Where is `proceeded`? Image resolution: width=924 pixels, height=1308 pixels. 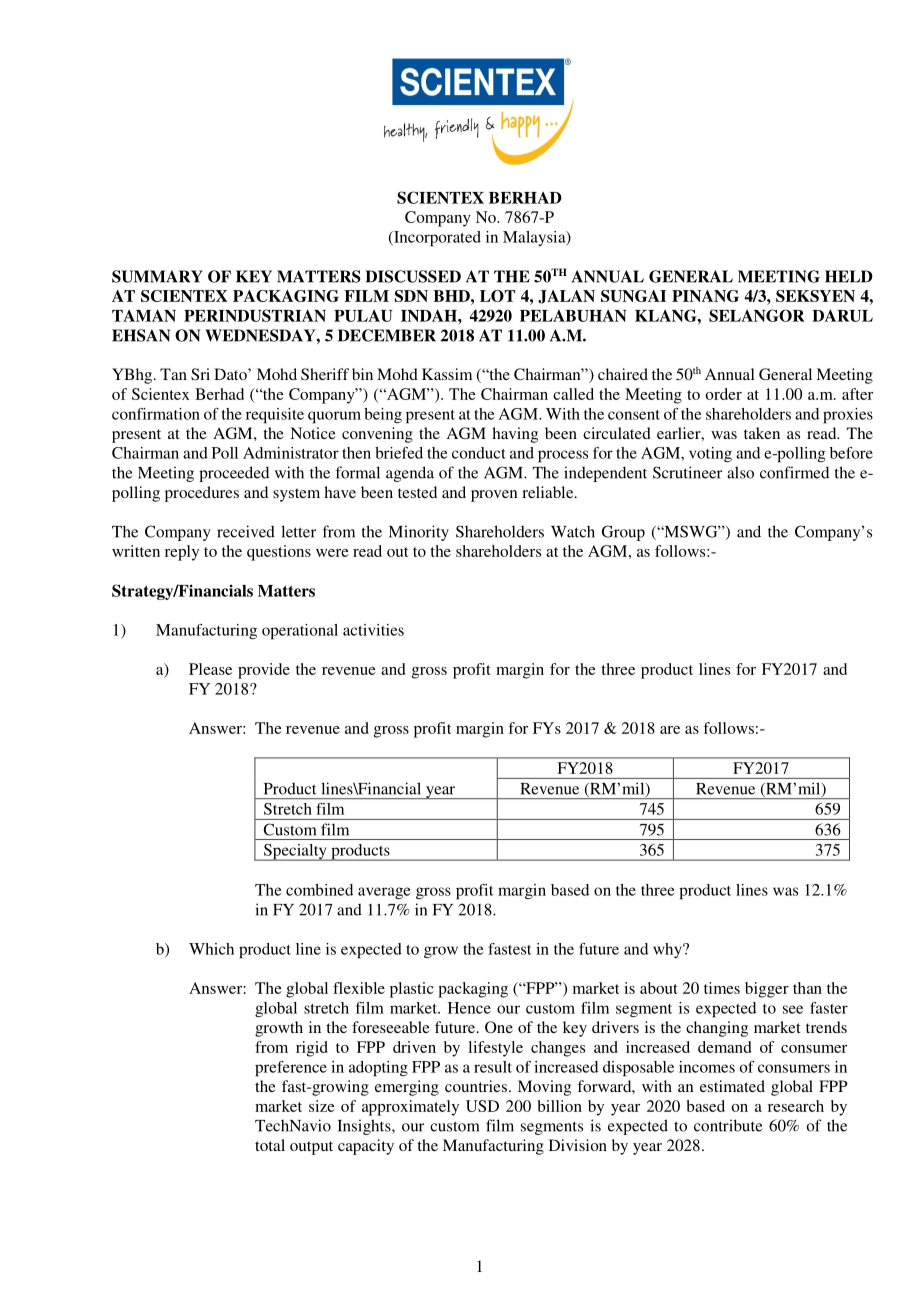
proceeded is located at coordinates (234, 474).
